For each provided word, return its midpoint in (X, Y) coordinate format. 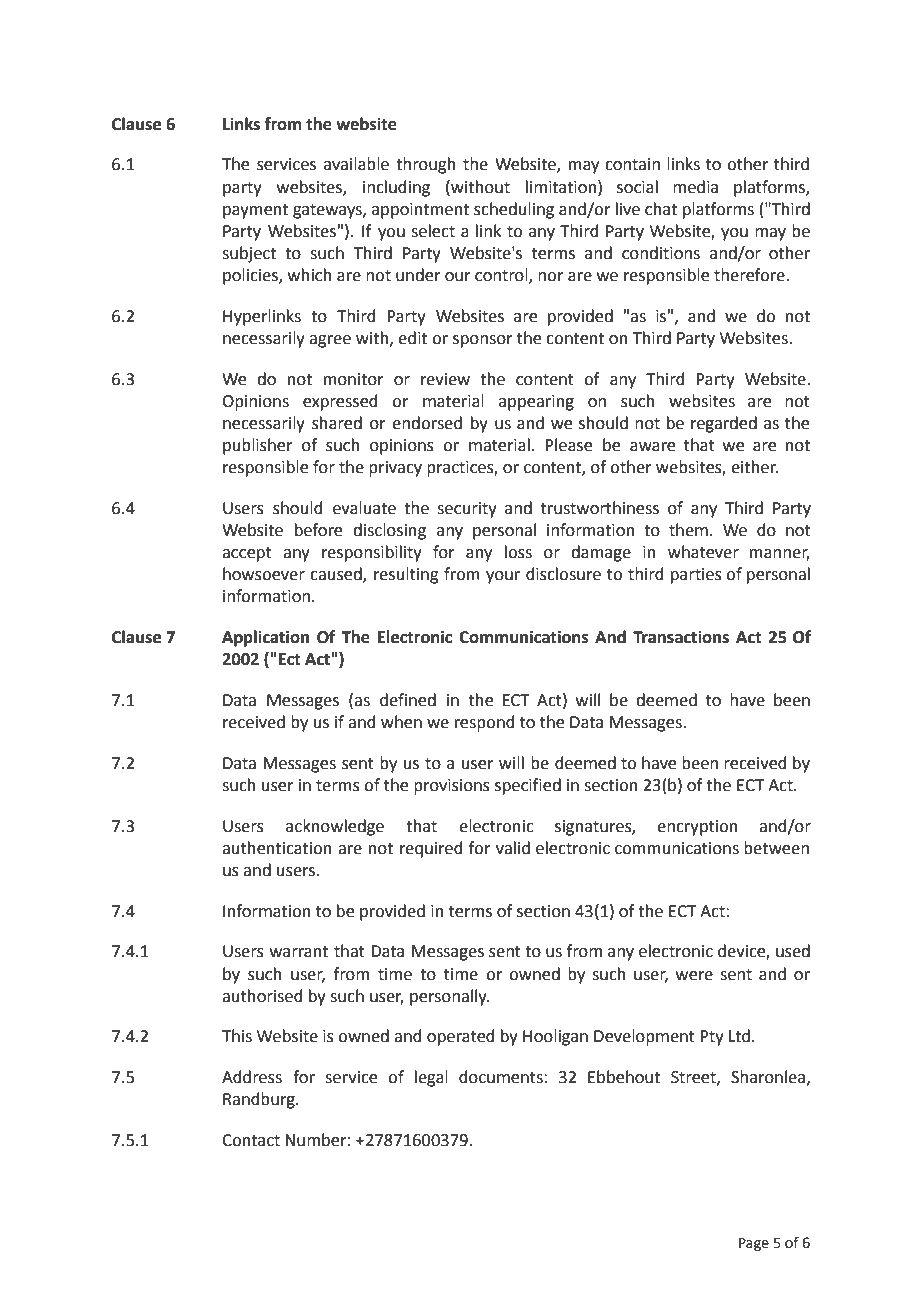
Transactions (681, 637)
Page (754, 1244)
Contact (251, 1140)
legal (431, 1078)
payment (255, 211)
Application (265, 638)
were (694, 976)
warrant (299, 952)
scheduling (514, 210)
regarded (724, 424)
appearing (536, 403)
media (695, 187)
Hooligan (555, 1037)
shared (337, 423)
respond (484, 723)
